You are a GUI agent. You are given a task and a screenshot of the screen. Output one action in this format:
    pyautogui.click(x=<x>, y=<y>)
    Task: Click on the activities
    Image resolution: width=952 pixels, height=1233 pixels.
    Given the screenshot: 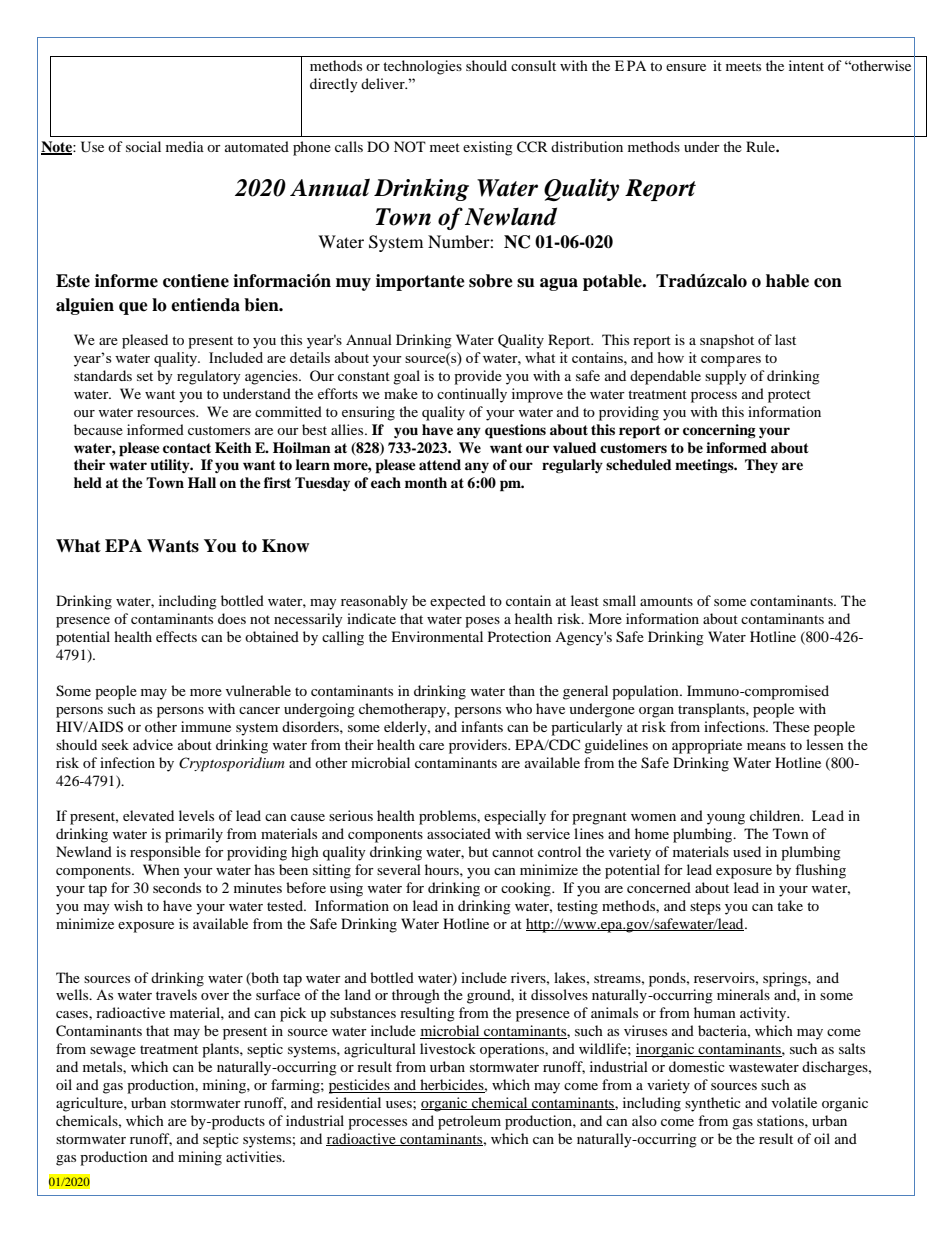 What is the action you would take?
    pyautogui.click(x=255, y=1156)
